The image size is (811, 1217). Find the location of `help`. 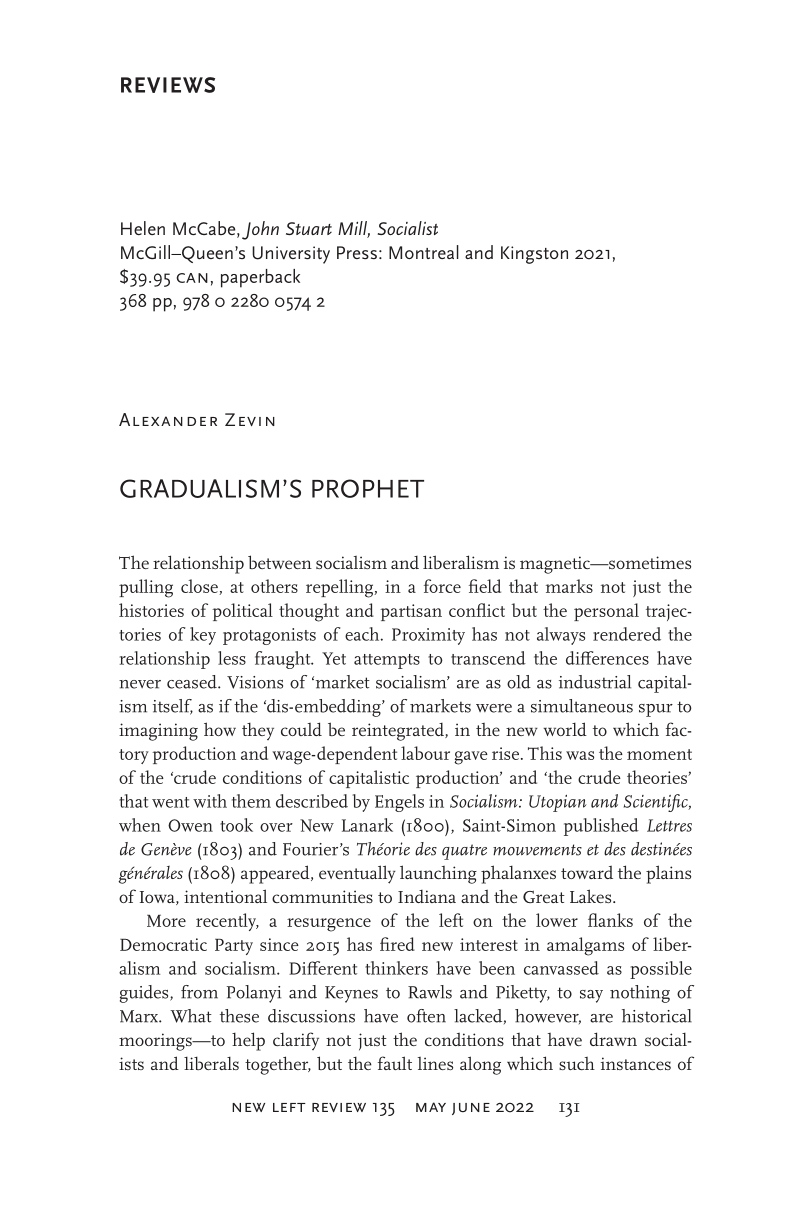

help is located at coordinates (248, 1041).
